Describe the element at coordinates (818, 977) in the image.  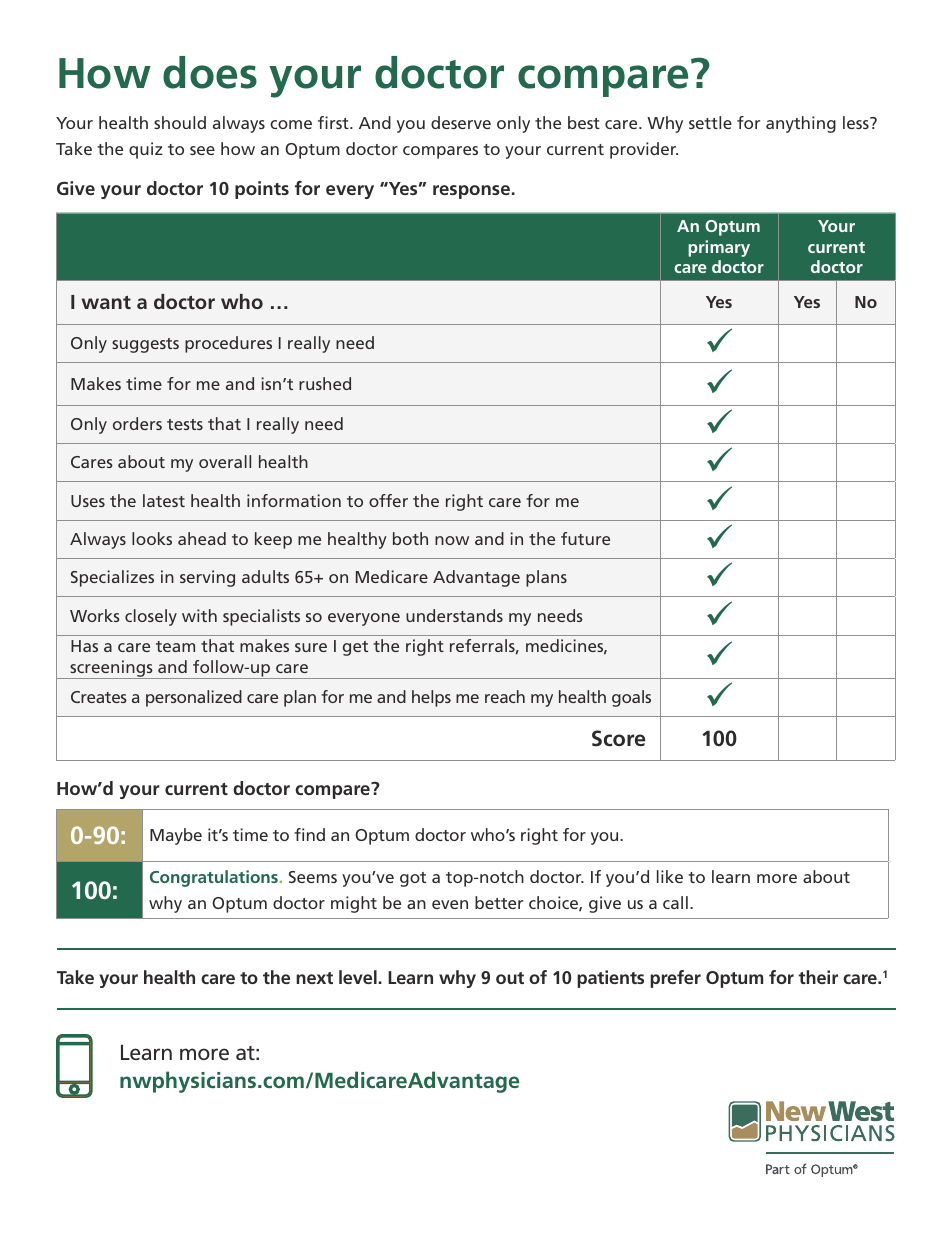
I see `their` at that location.
